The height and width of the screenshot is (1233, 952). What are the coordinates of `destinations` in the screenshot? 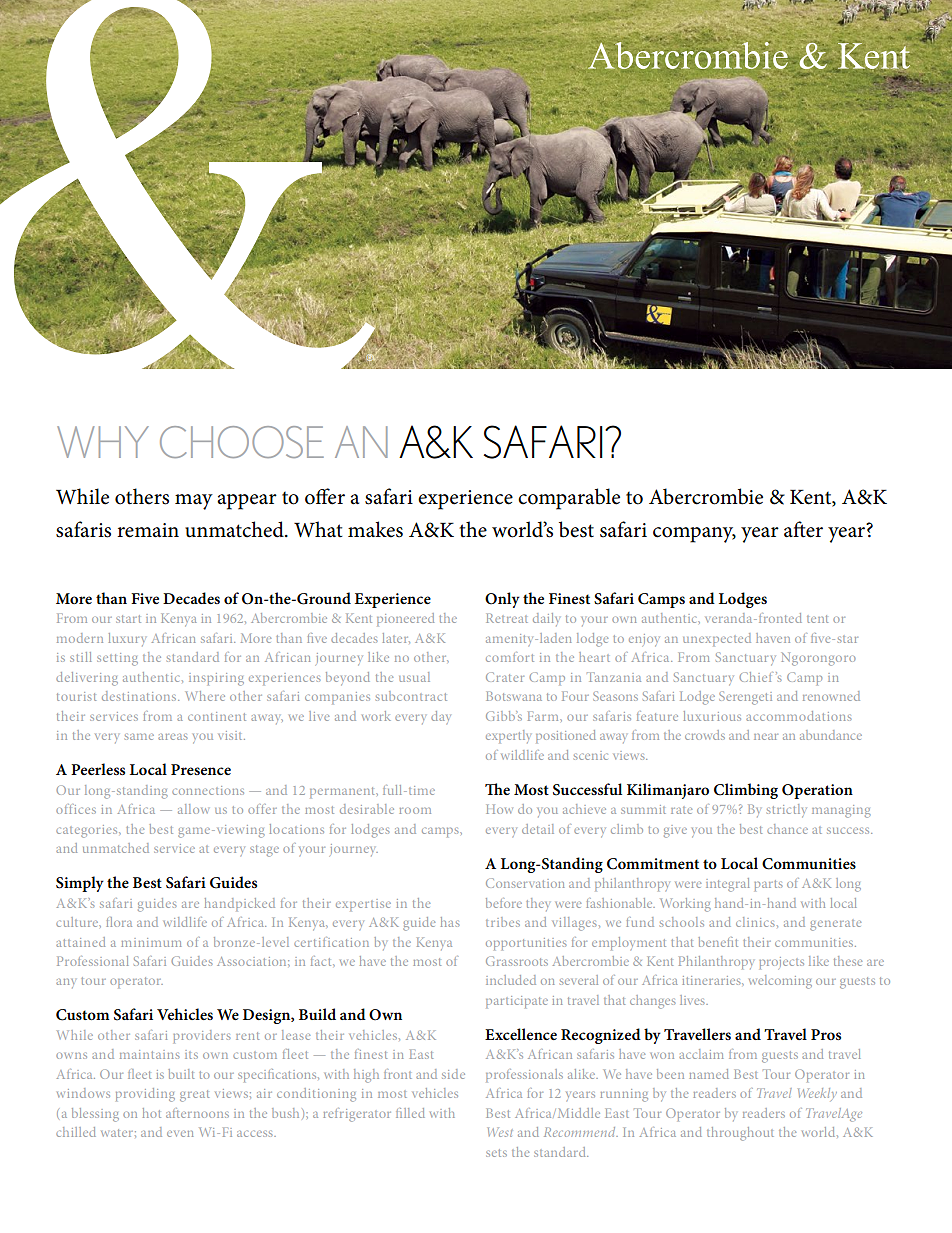 It's located at (140, 696).
